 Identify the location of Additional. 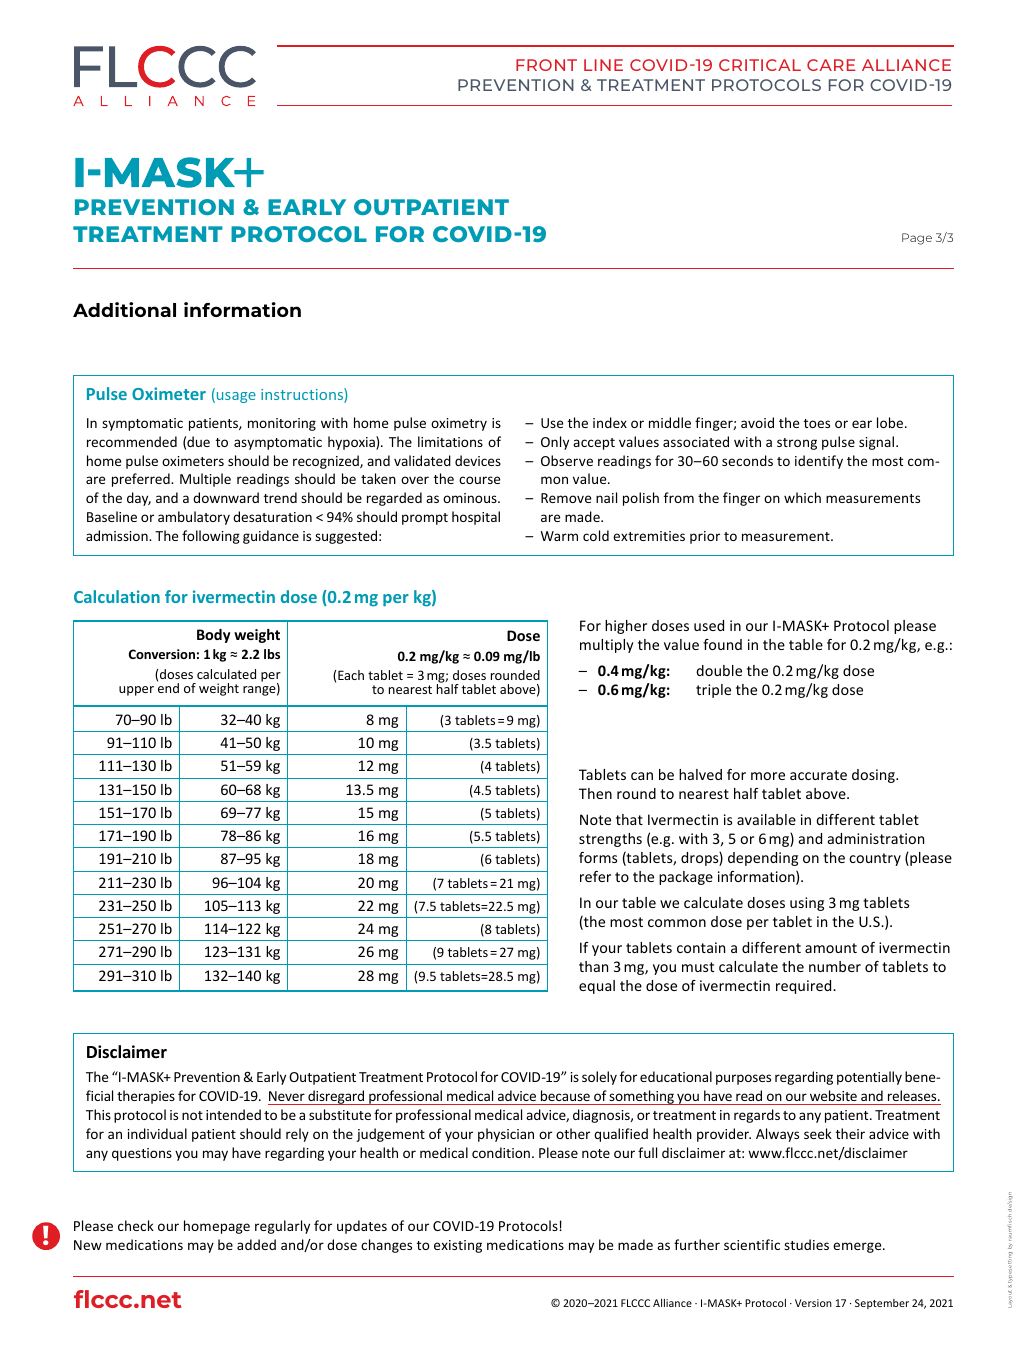
(124, 309).
